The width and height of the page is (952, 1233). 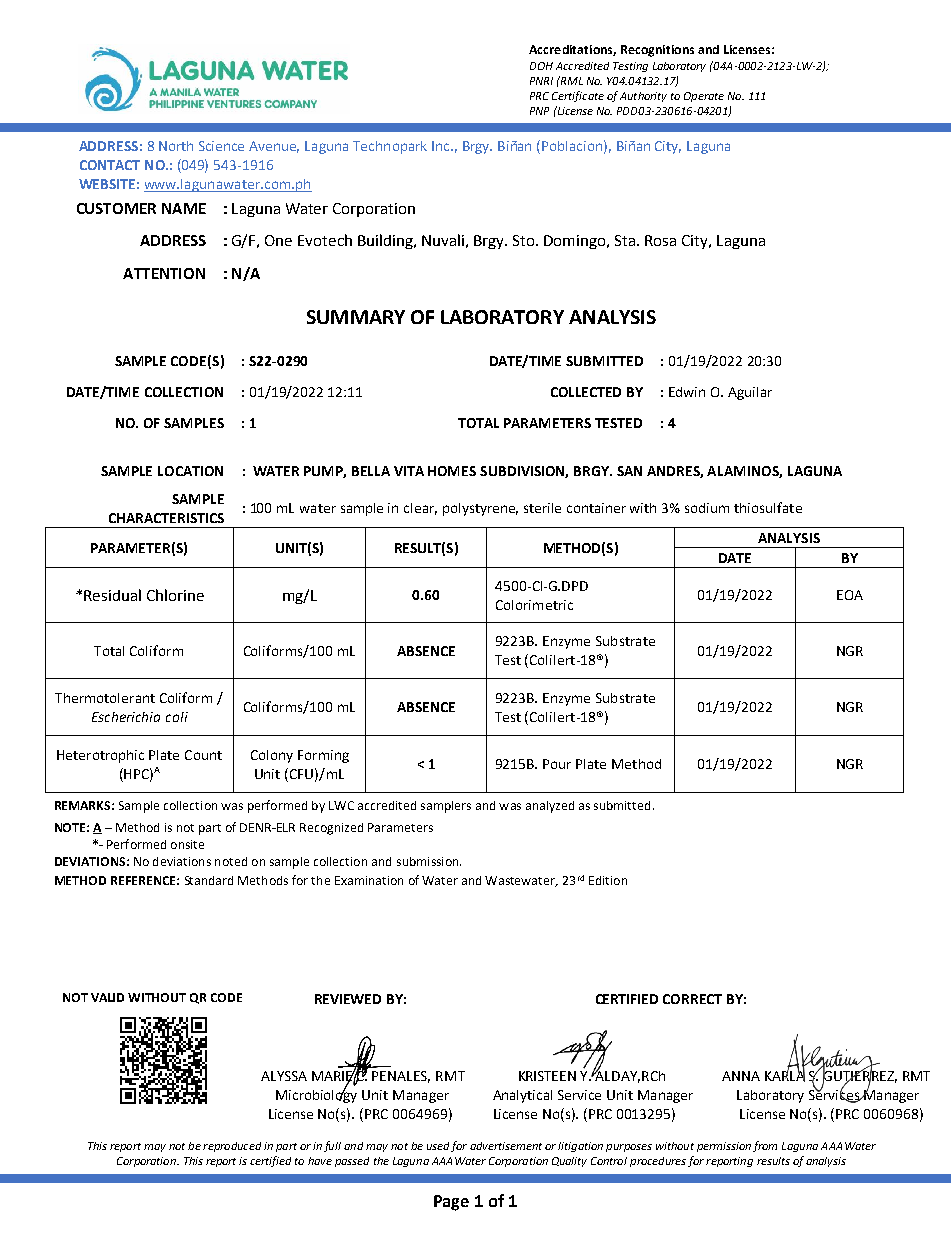 What do you see at coordinates (438, 1146) in the page?
I see `used` at bounding box center [438, 1146].
